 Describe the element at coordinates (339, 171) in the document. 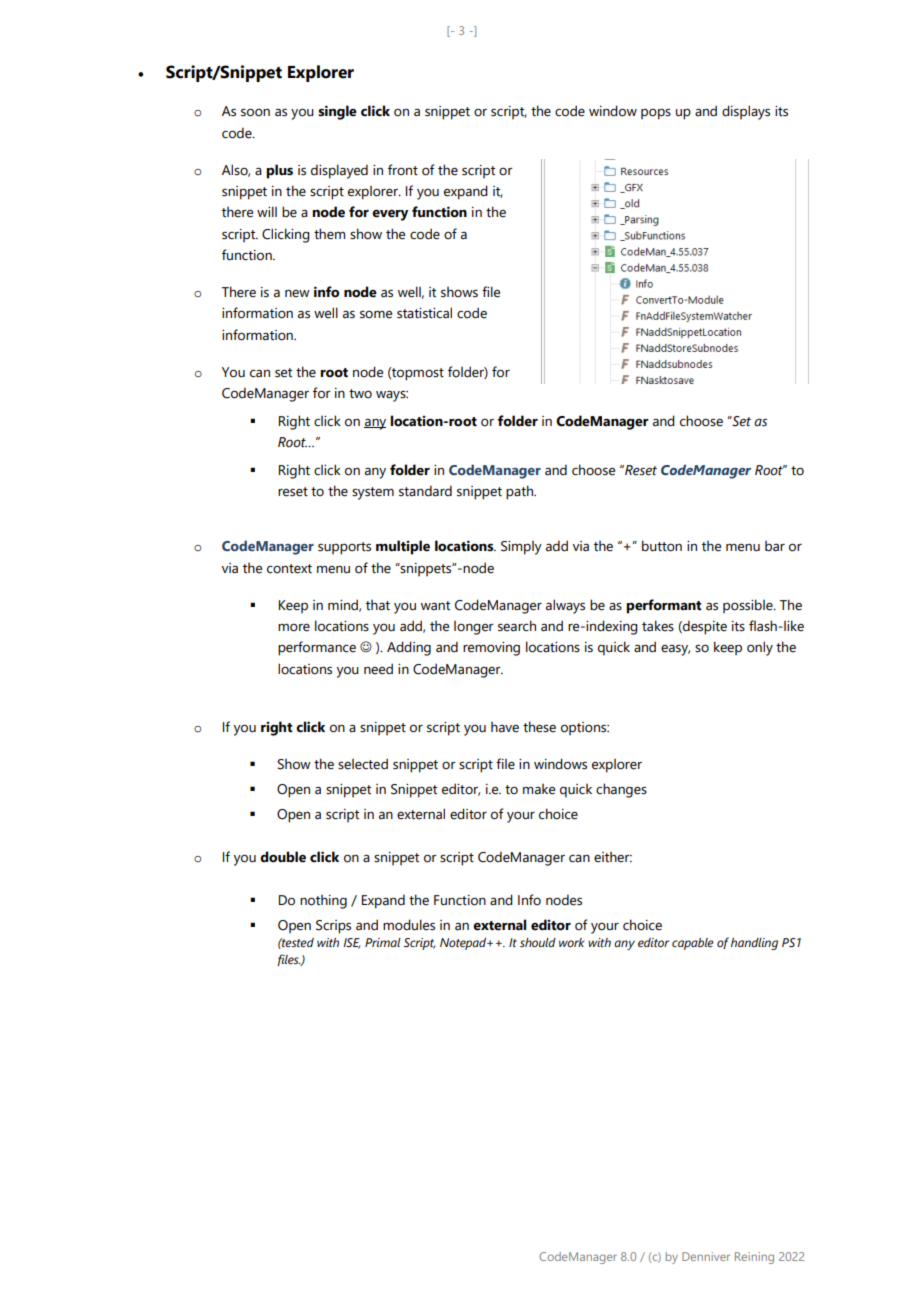

I see `displayed` at that location.
